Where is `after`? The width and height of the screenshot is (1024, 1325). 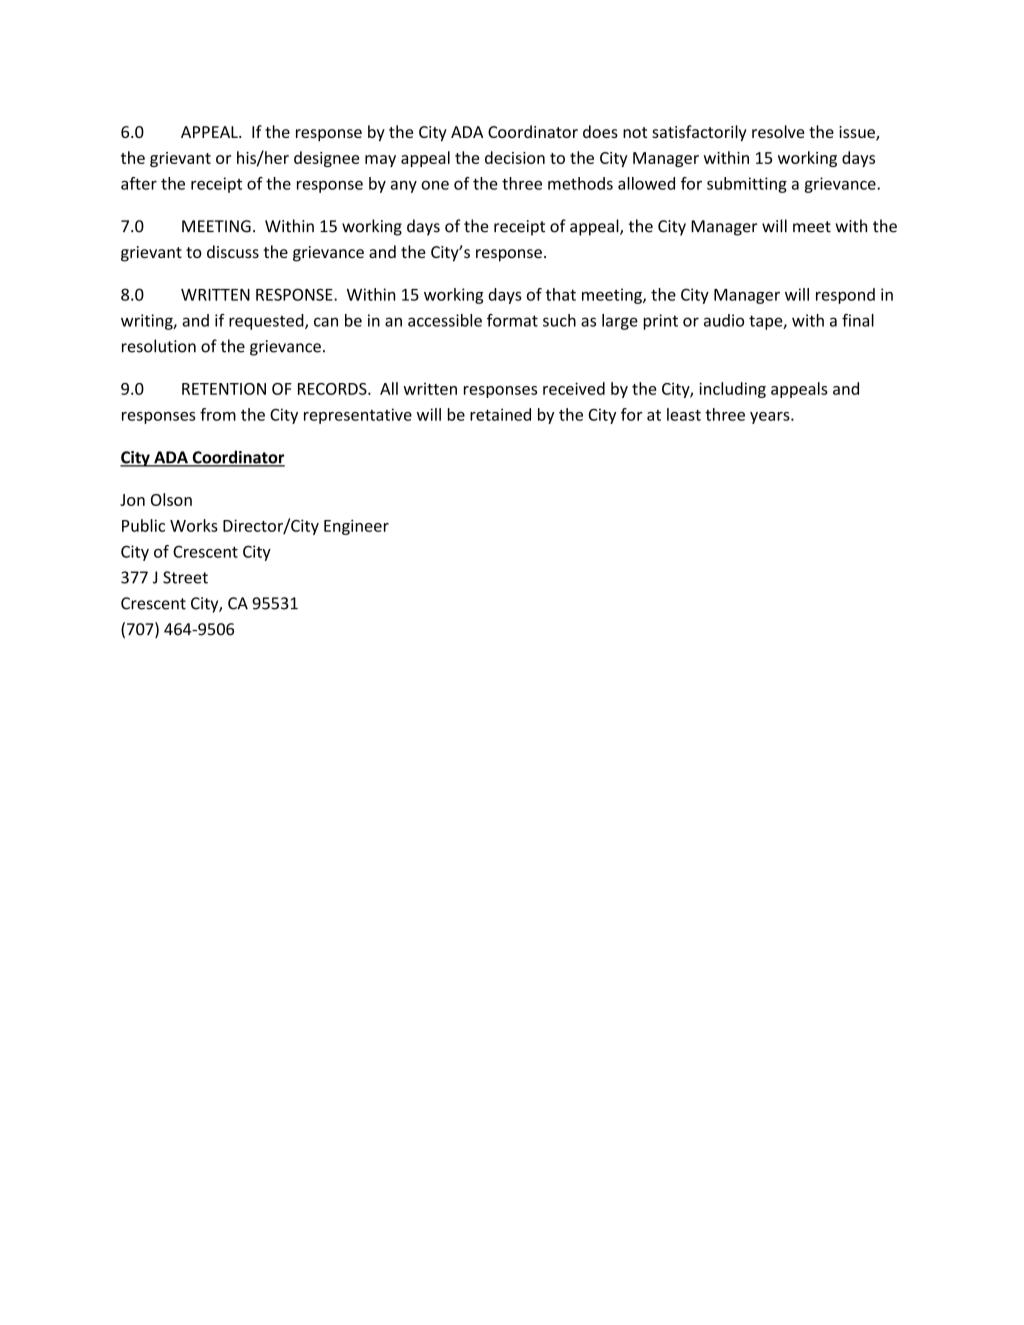 after is located at coordinates (139, 183).
